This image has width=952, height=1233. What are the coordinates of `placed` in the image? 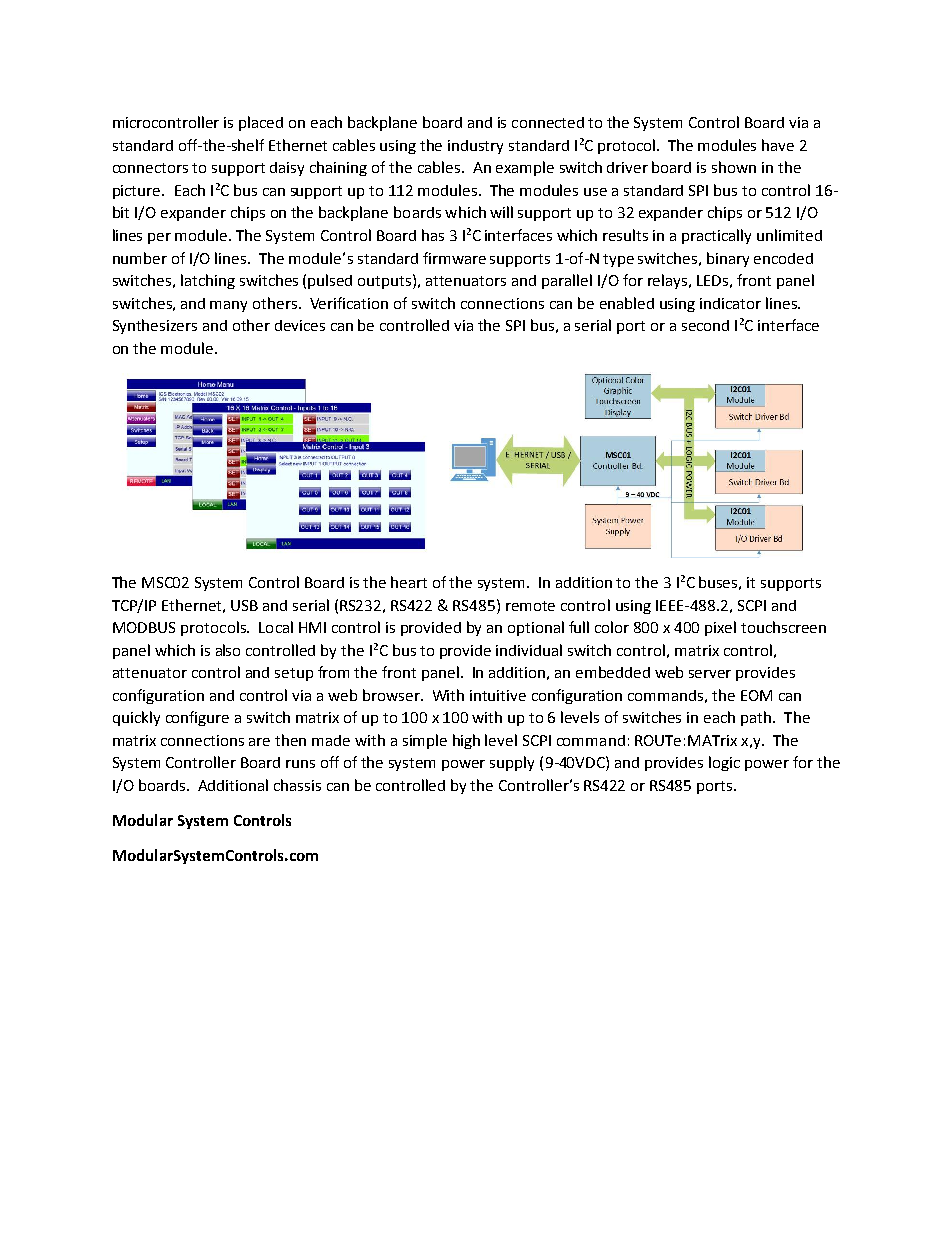 It's located at (261, 123).
